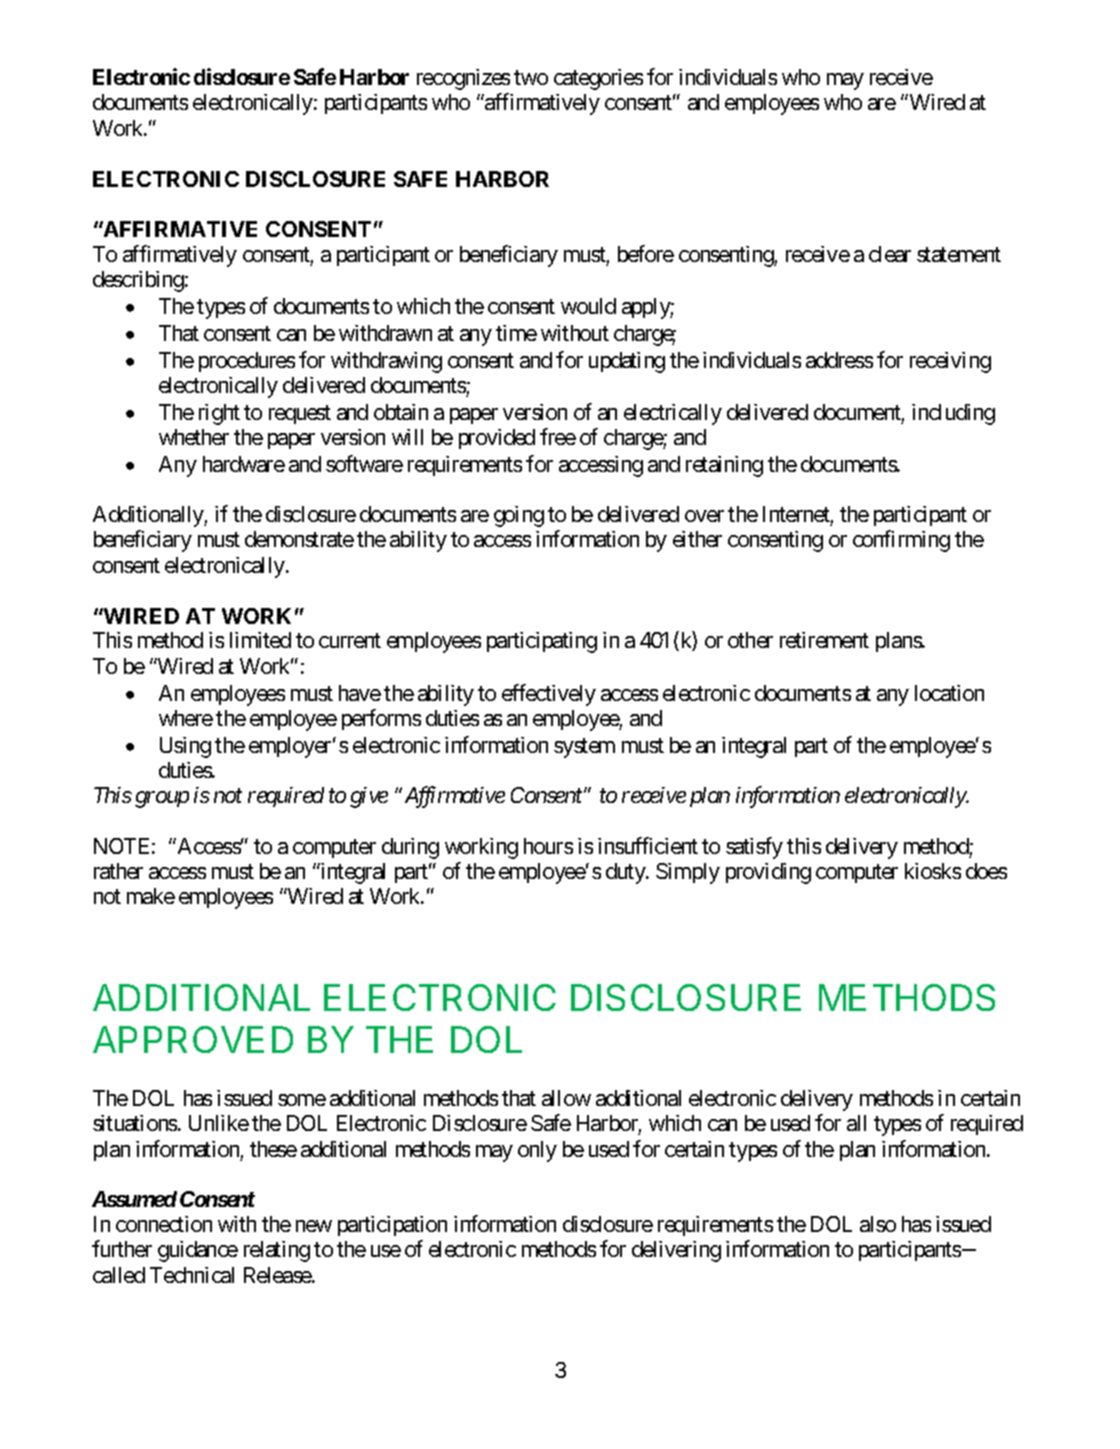  Describe the element at coordinates (549, 695) in the document. I see `effectively` at that location.
